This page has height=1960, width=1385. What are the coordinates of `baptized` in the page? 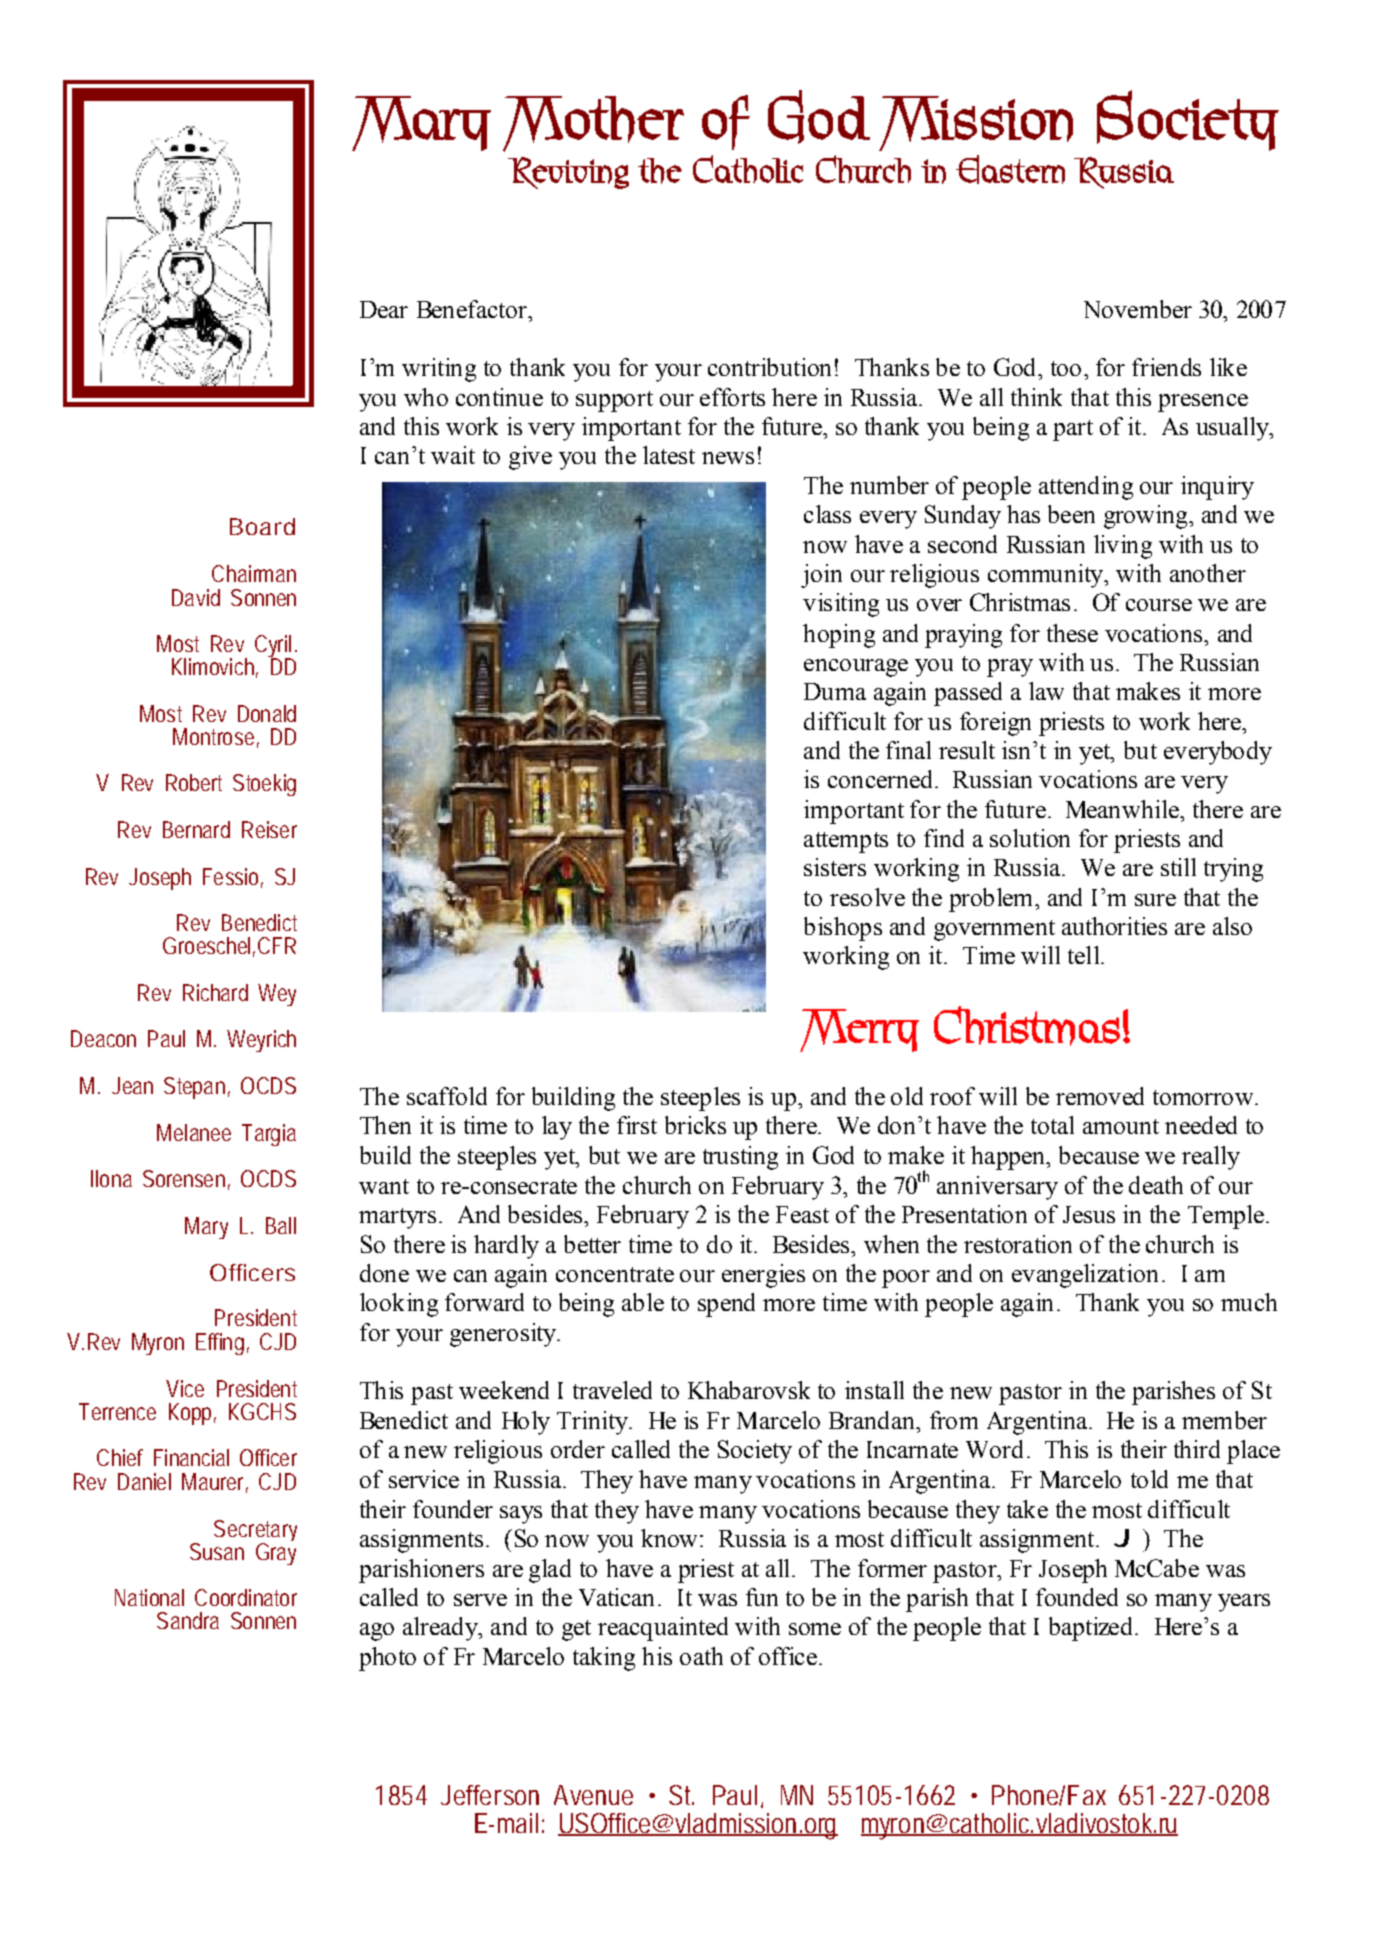 It's located at (1090, 1629).
